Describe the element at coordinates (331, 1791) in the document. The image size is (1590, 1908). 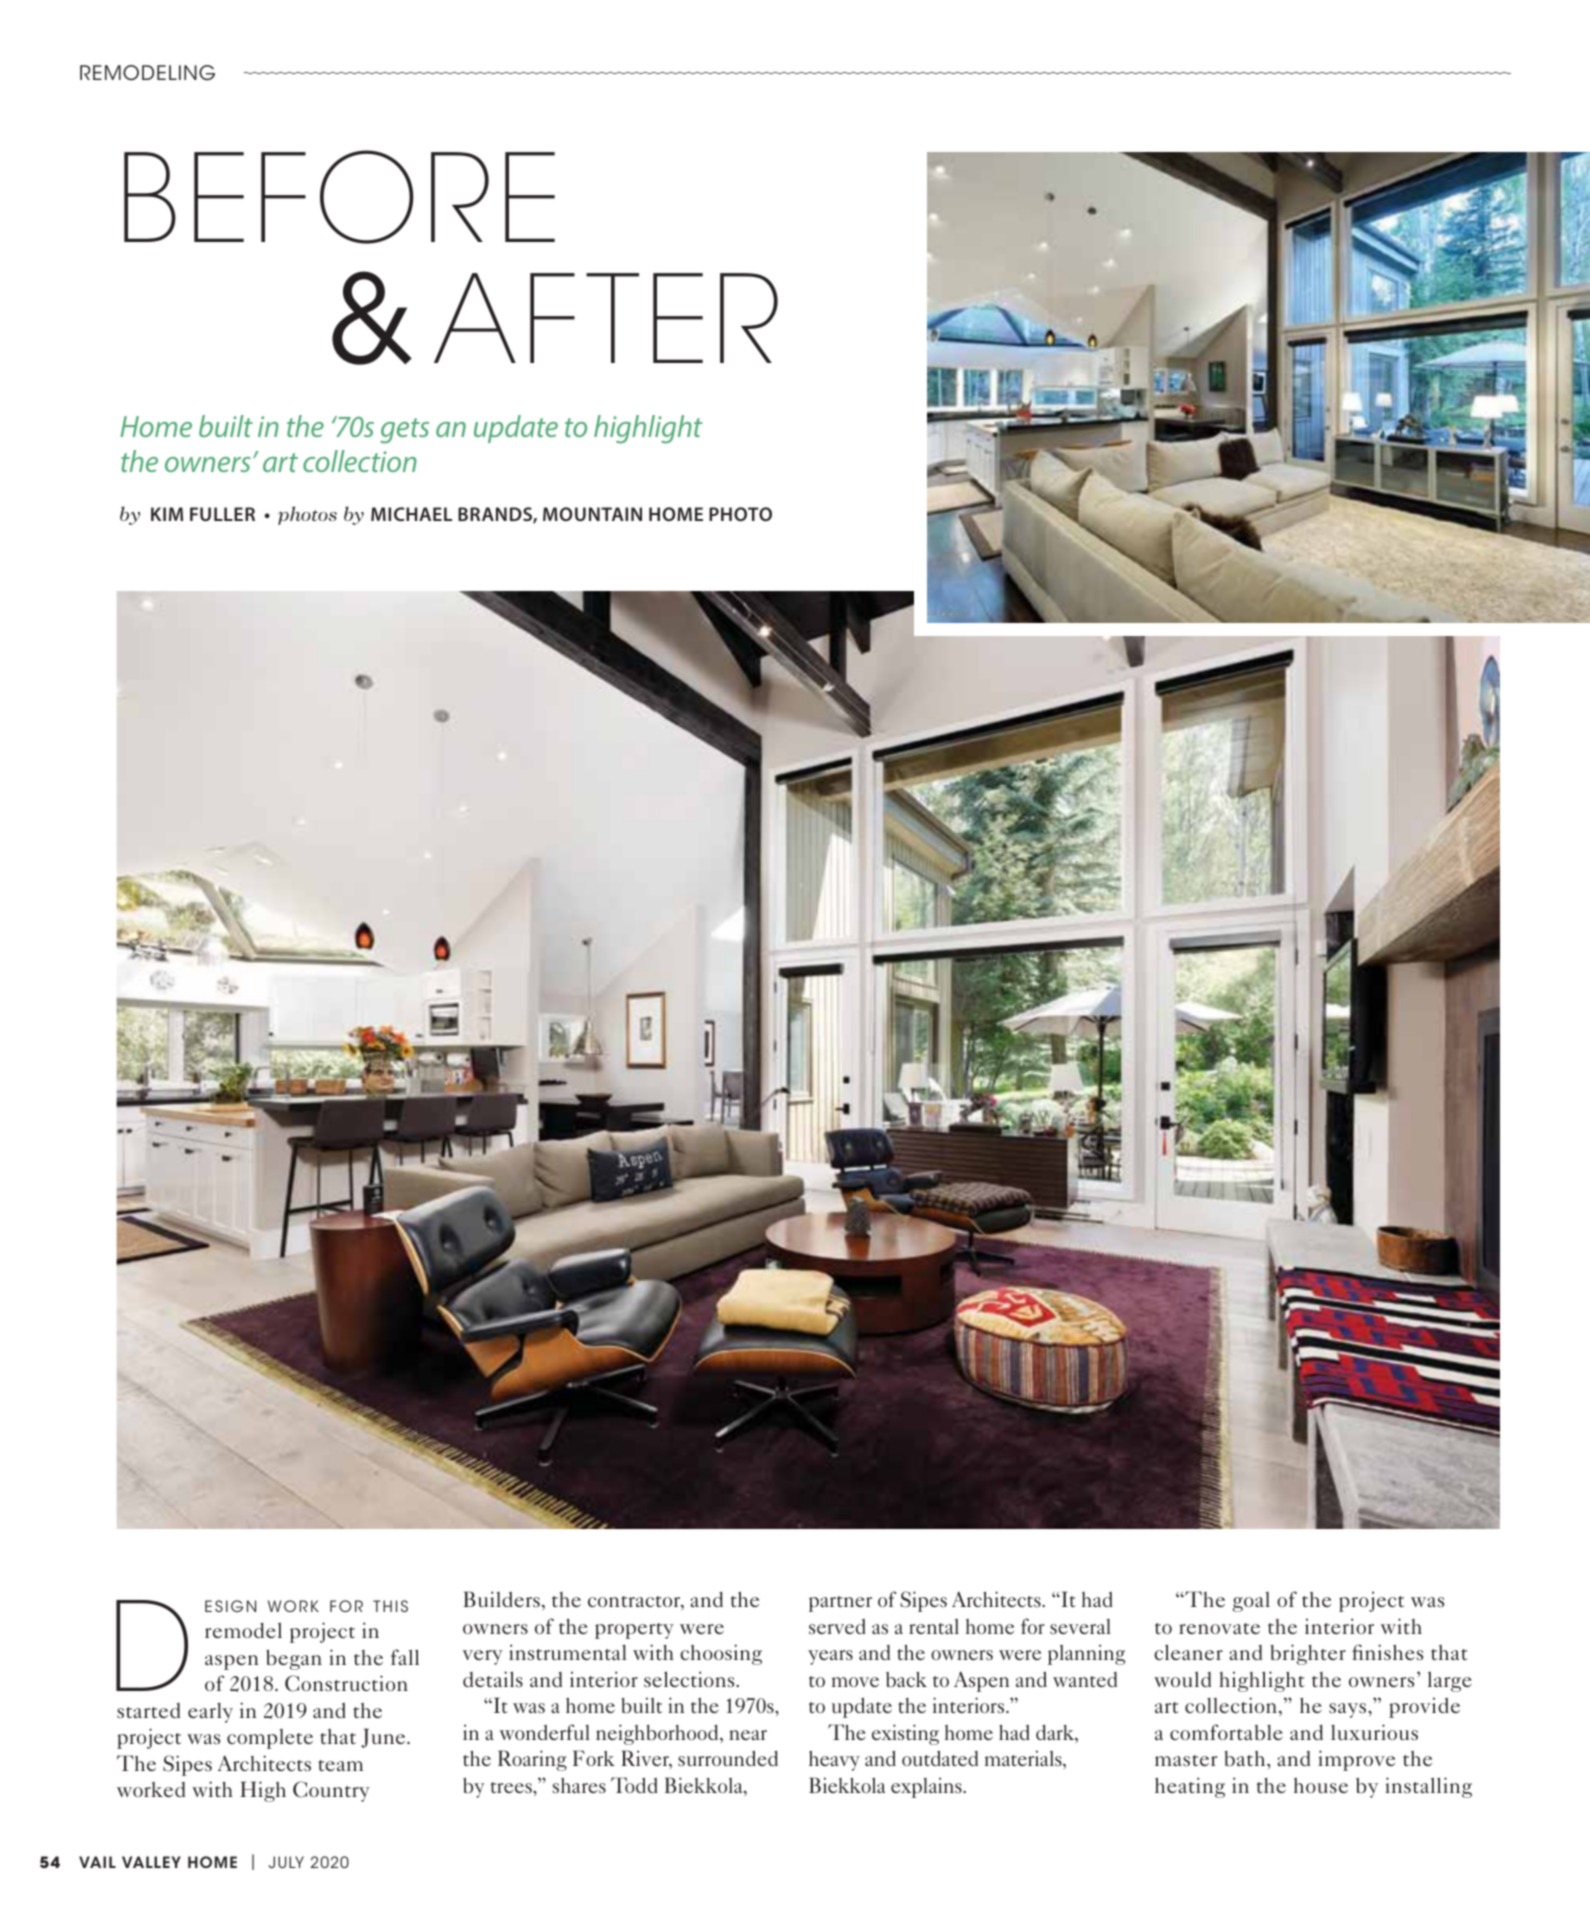
I see `Country` at that location.
